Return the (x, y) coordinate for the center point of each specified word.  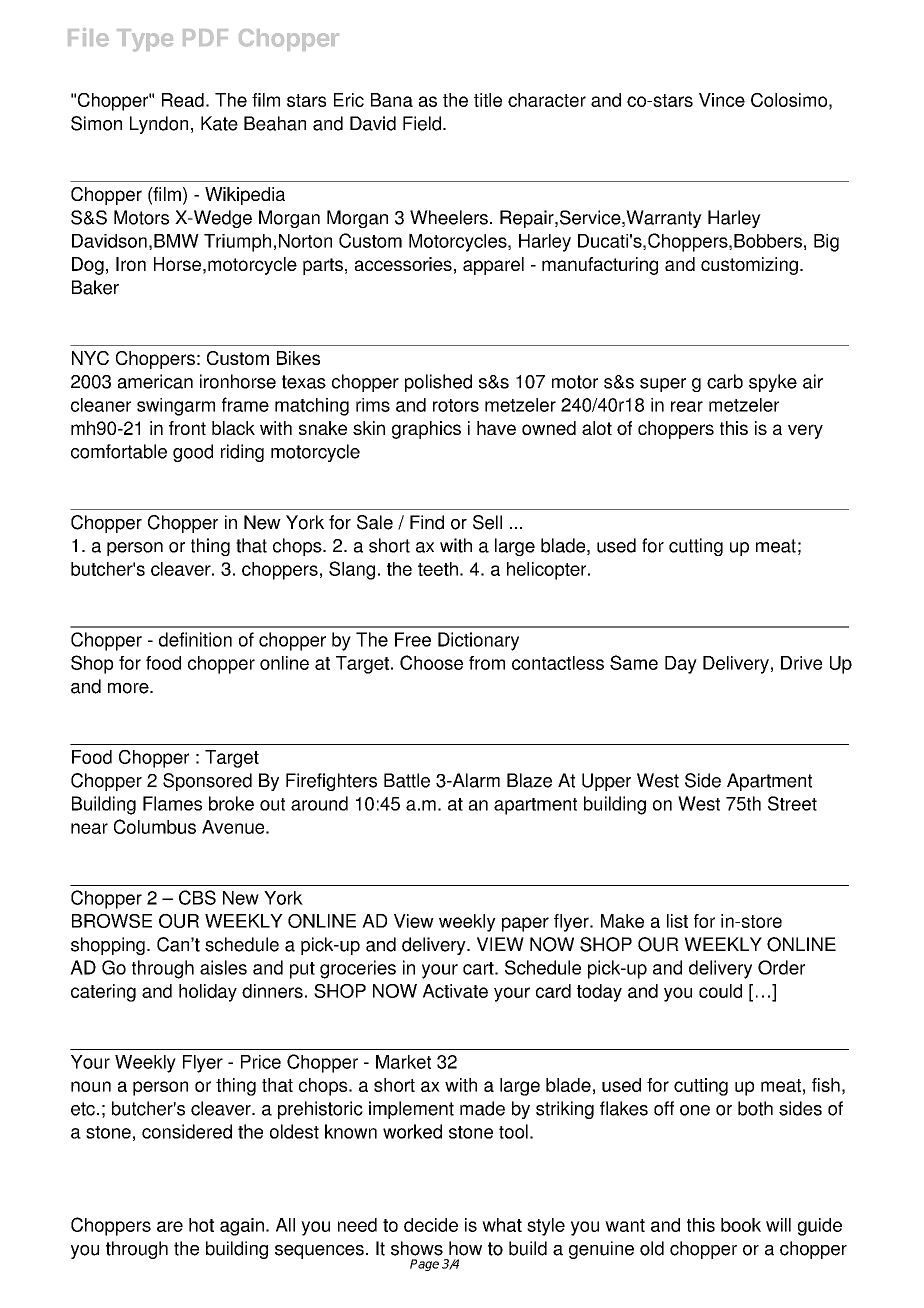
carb (725, 381)
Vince (722, 100)
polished (438, 383)
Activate (455, 991)
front (187, 428)
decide (431, 1225)
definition (195, 639)
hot (201, 1225)
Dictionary (478, 641)
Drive (801, 663)
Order (781, 967)
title (488, 100)
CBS (197, 897)
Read (183, 100)
